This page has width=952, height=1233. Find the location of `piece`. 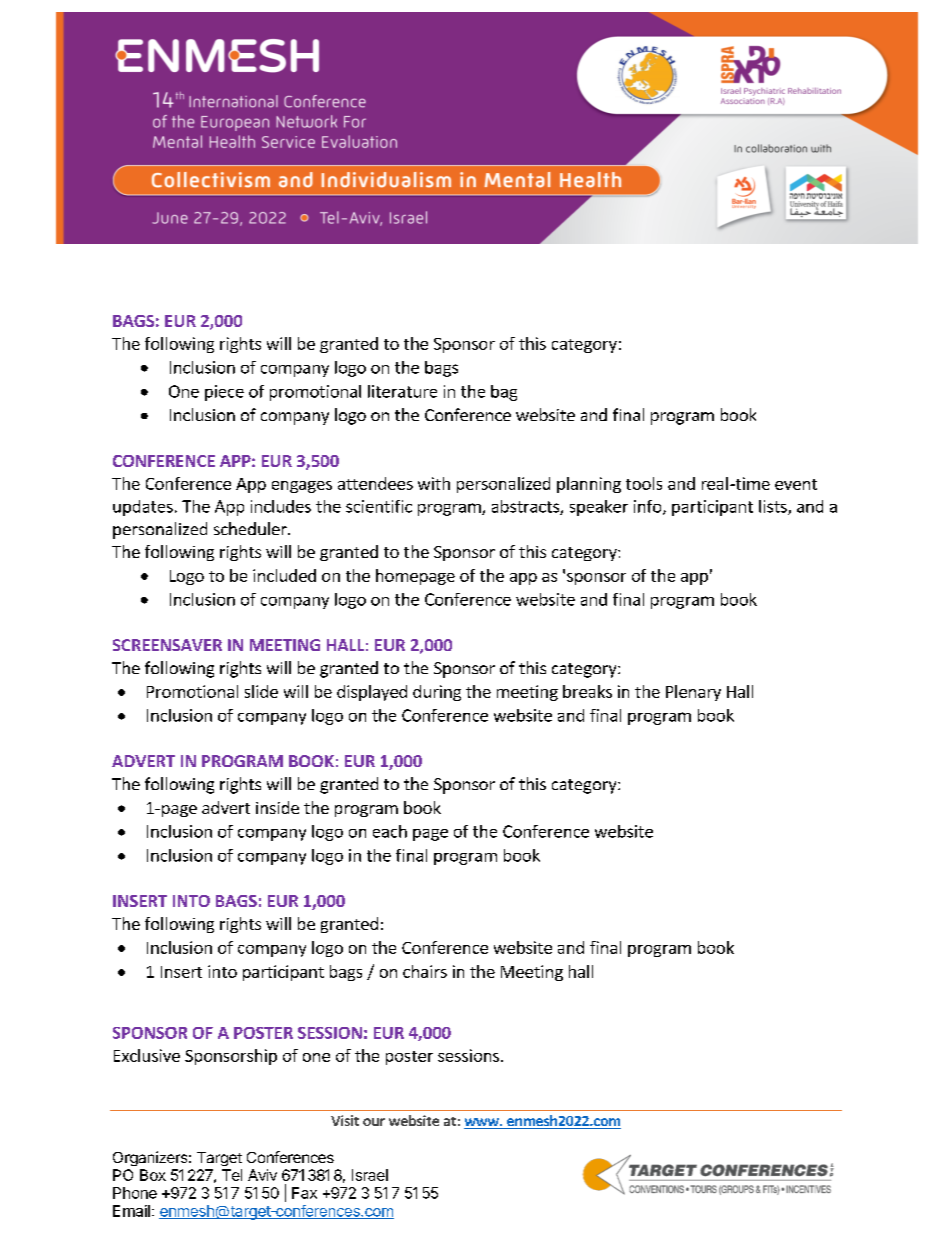

piece is located at coordinates (224, 393).
